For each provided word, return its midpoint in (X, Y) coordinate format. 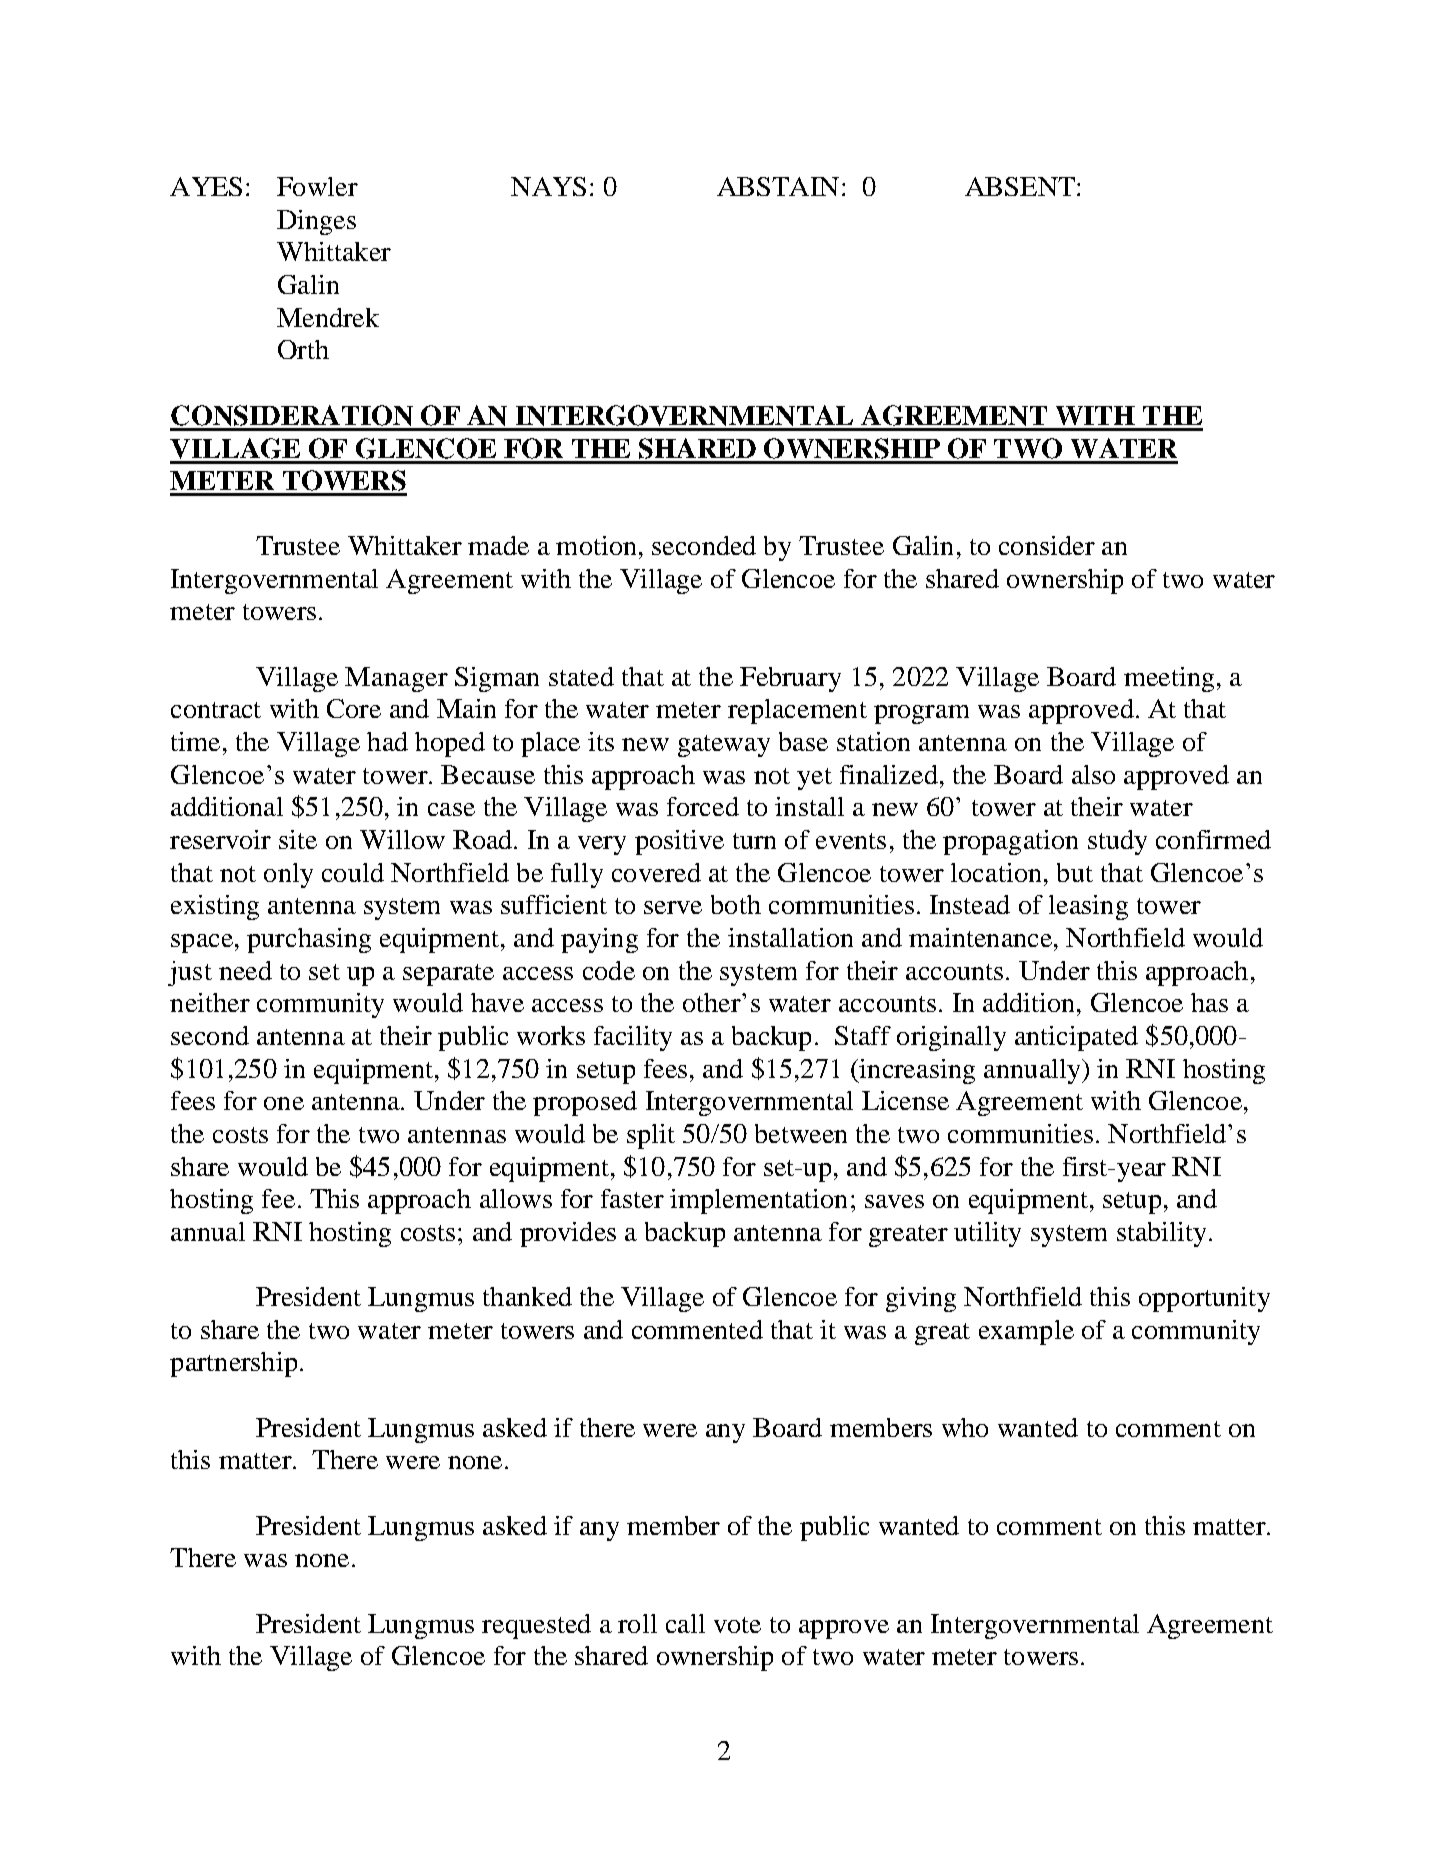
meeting (1169, 679)
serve (673, 907)
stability (1161, 1234)
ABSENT (1020, 186)
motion (596, 545)
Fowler (317, 186)
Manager (396, 679)
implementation (758, 1201)
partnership (233, 1364)
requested (536, 1626)
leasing (1088, 907)
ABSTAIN (778, 186)
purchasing (309, 940)
